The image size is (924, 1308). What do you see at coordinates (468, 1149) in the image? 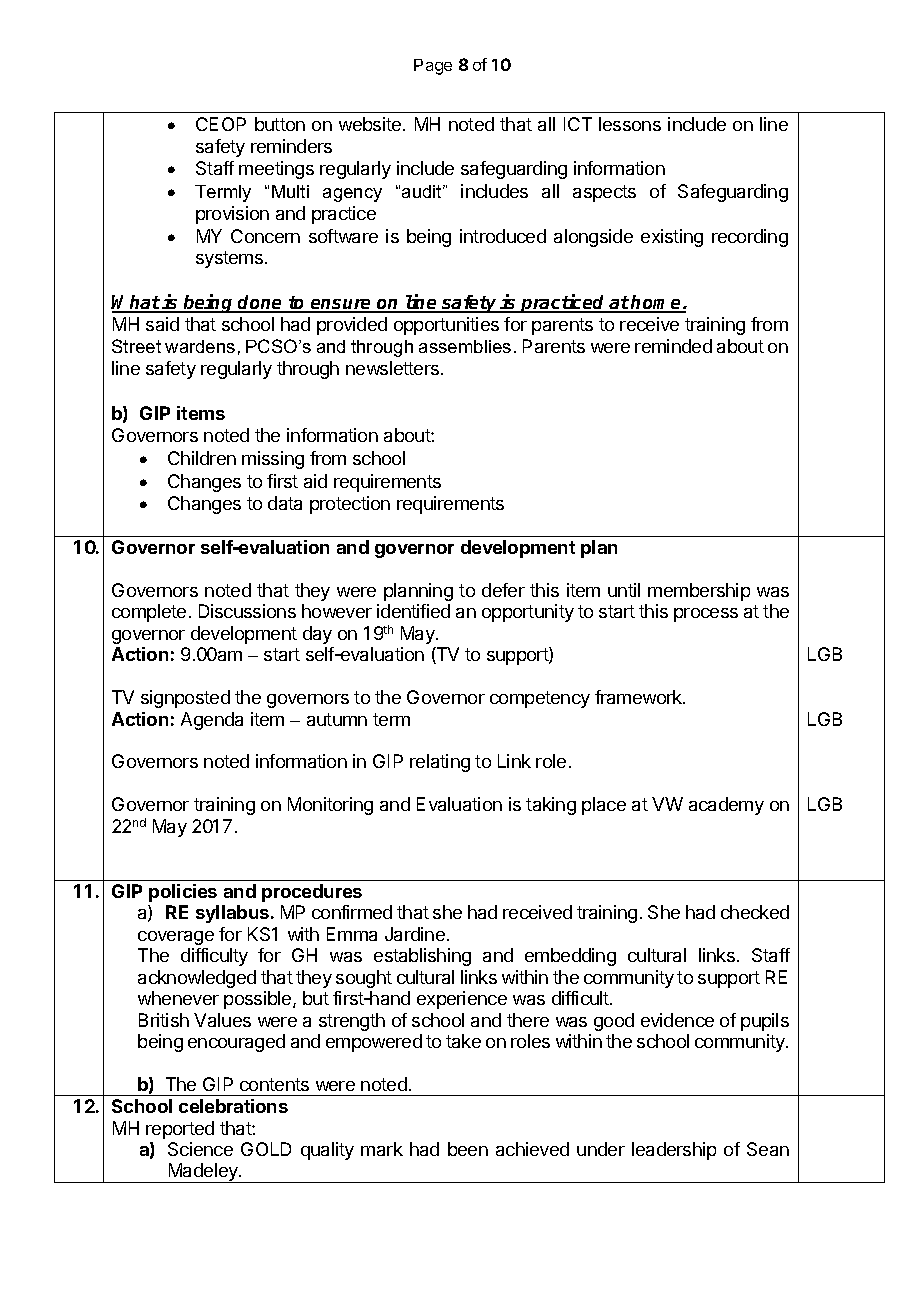
I see `been` at bounding box center [468, 1149].
